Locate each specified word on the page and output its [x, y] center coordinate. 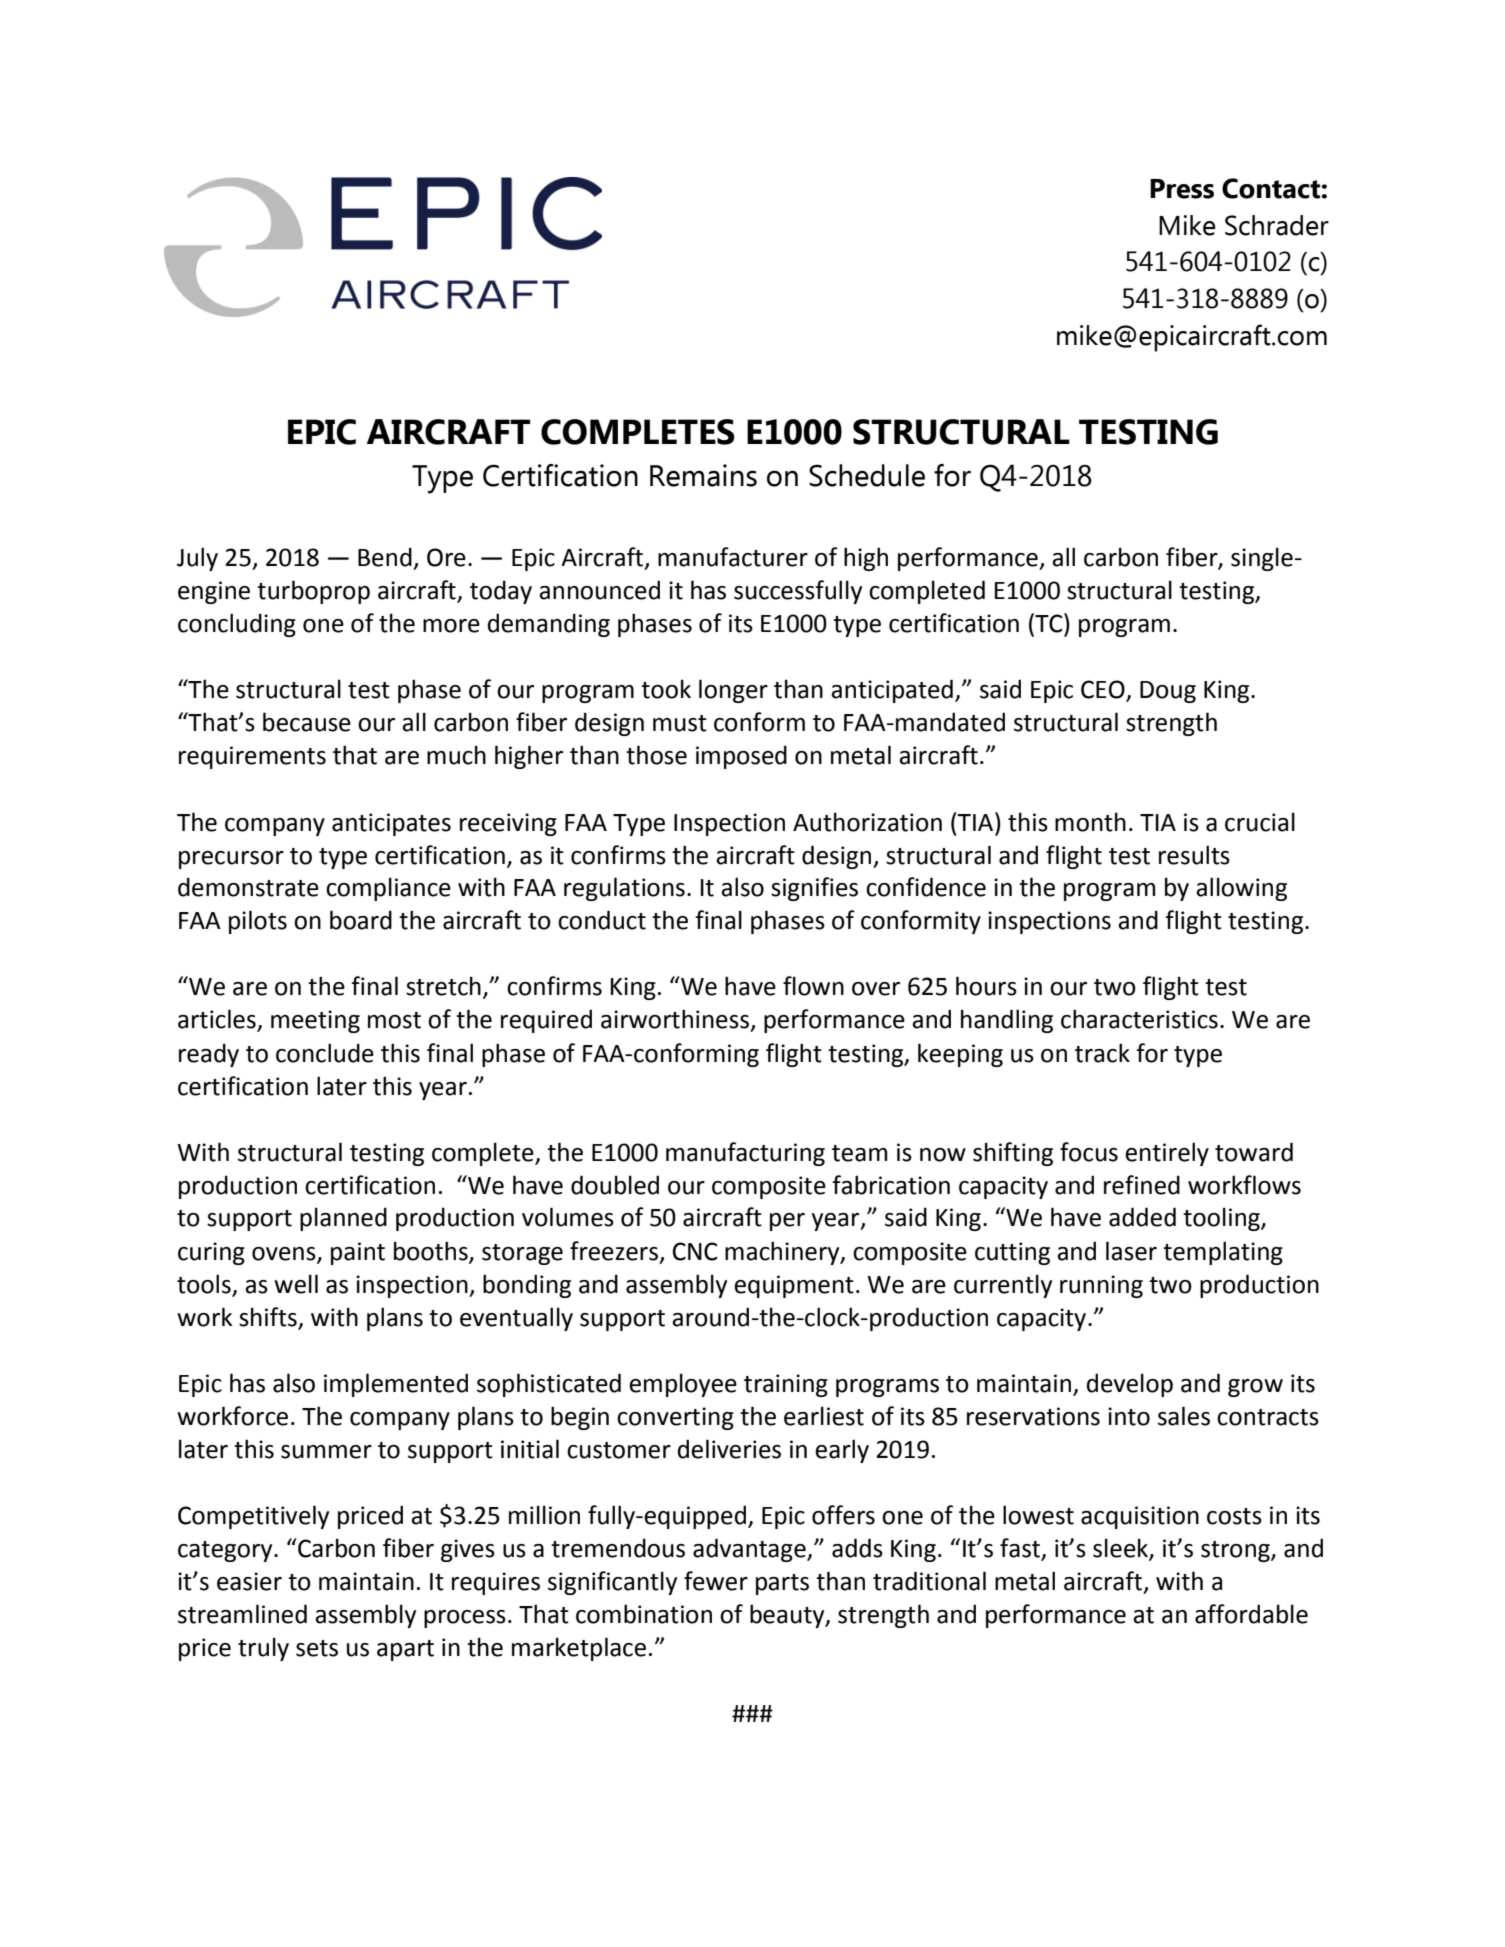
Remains [703, 475]
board [361, 920]
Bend [385, 557]
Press [1182, 189]
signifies [814, 889]
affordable [1251, 1614]
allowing [1241, 889]
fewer [716, 1581]
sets [317, 1648]
